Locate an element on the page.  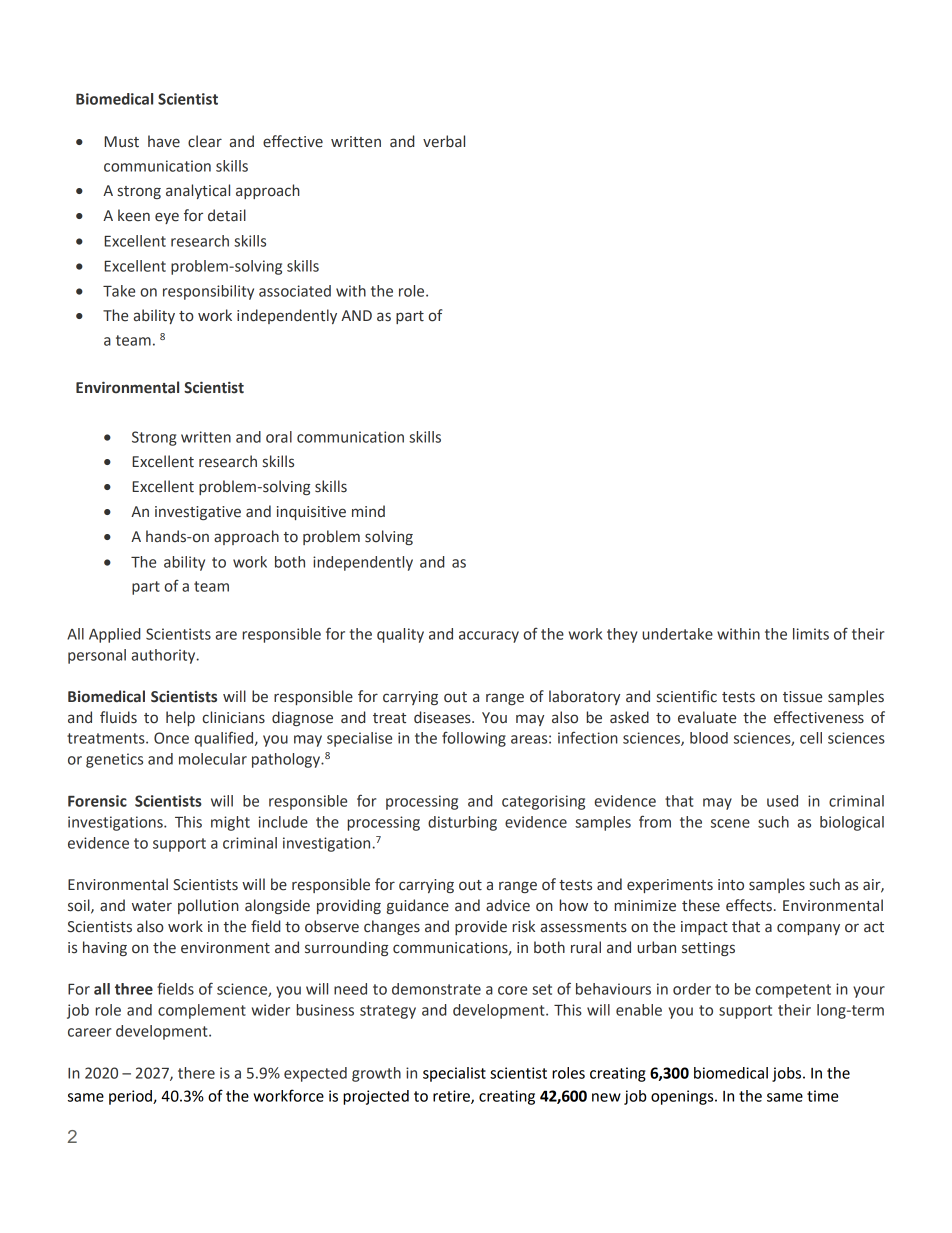
verbal is located at coordinates (444, 141).
